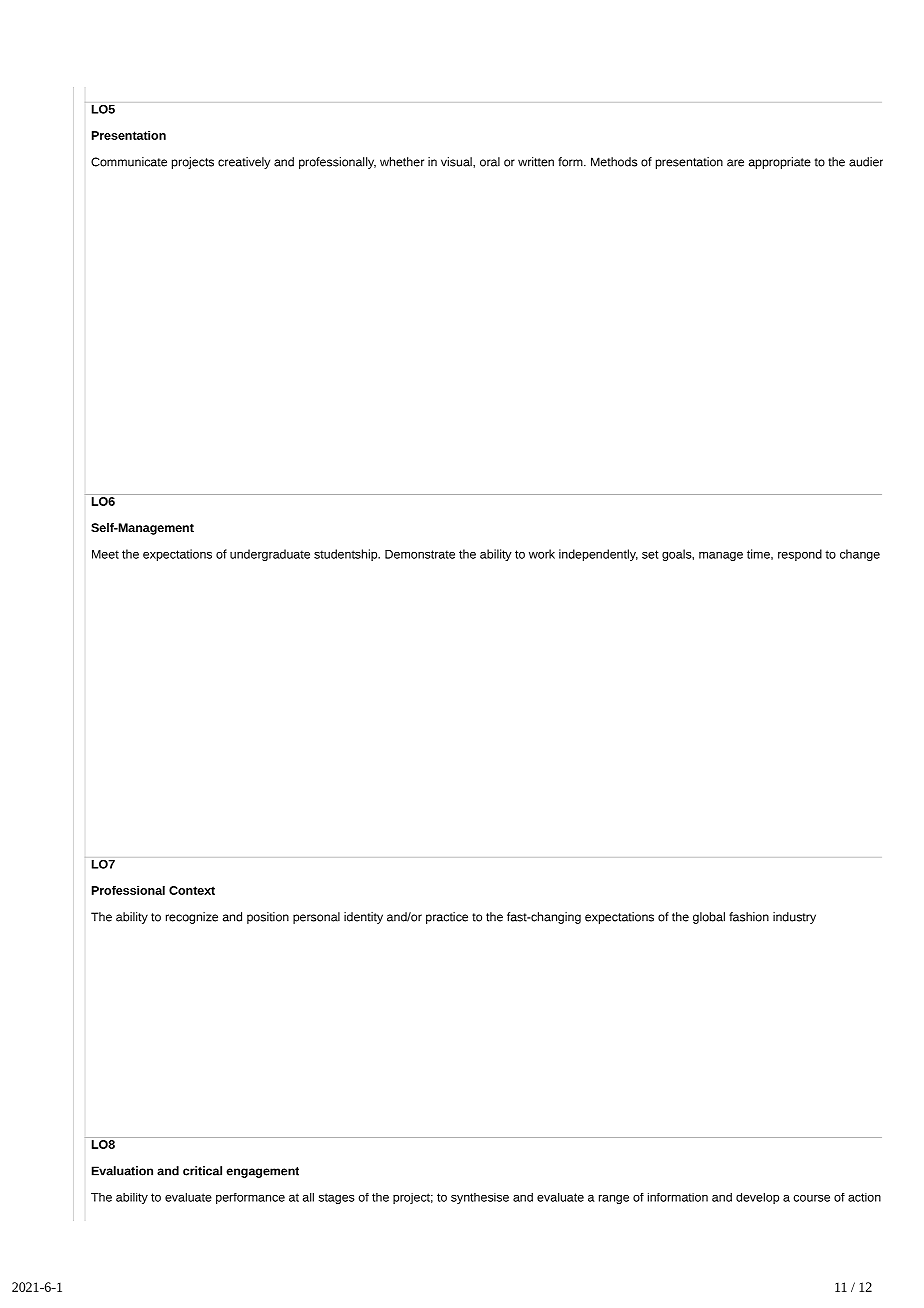 This image has width=924, height=1308. I want to click on appropriate, so click(780, 163).
